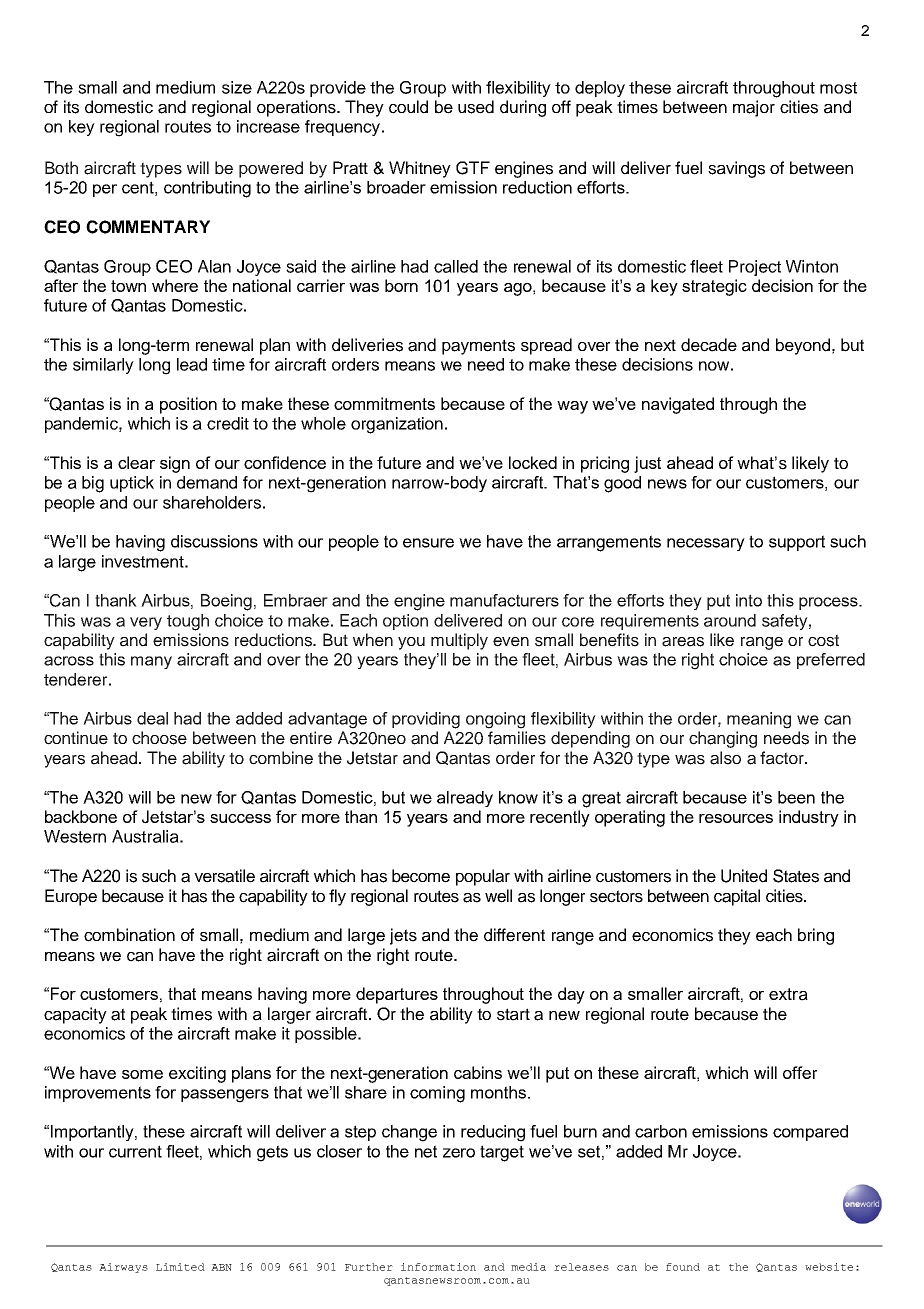  Describe the element at coordinates (180, 1267) in the page. I see `Limited` at that location.
